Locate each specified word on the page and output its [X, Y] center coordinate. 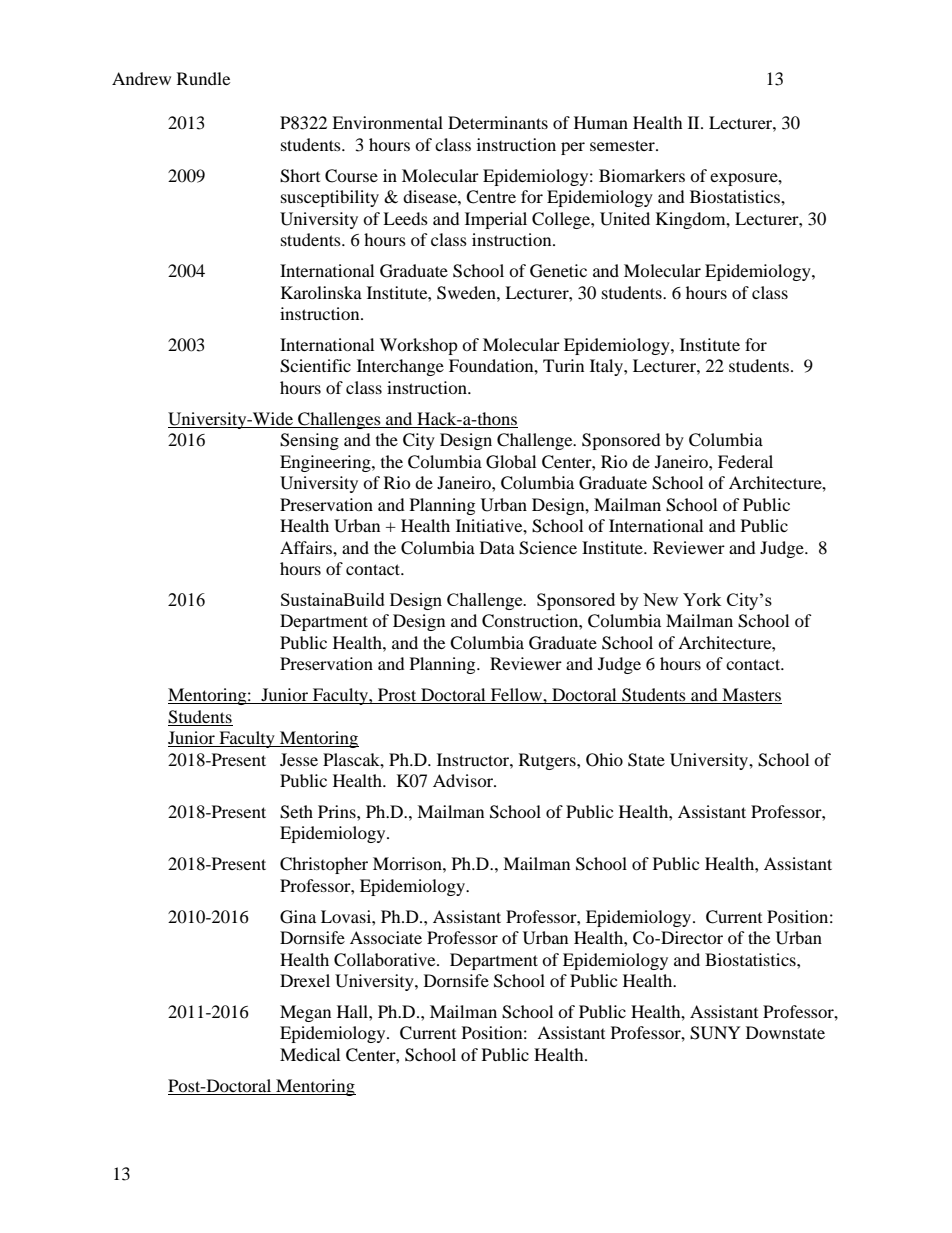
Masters [751, 696]
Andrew [141, 78]
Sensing [309, 441]
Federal [745, 461]
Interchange [400, 367]
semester [623, 145]
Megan [305, 1013]
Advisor [464, 780]
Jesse [299, 759]
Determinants [498, 122]
